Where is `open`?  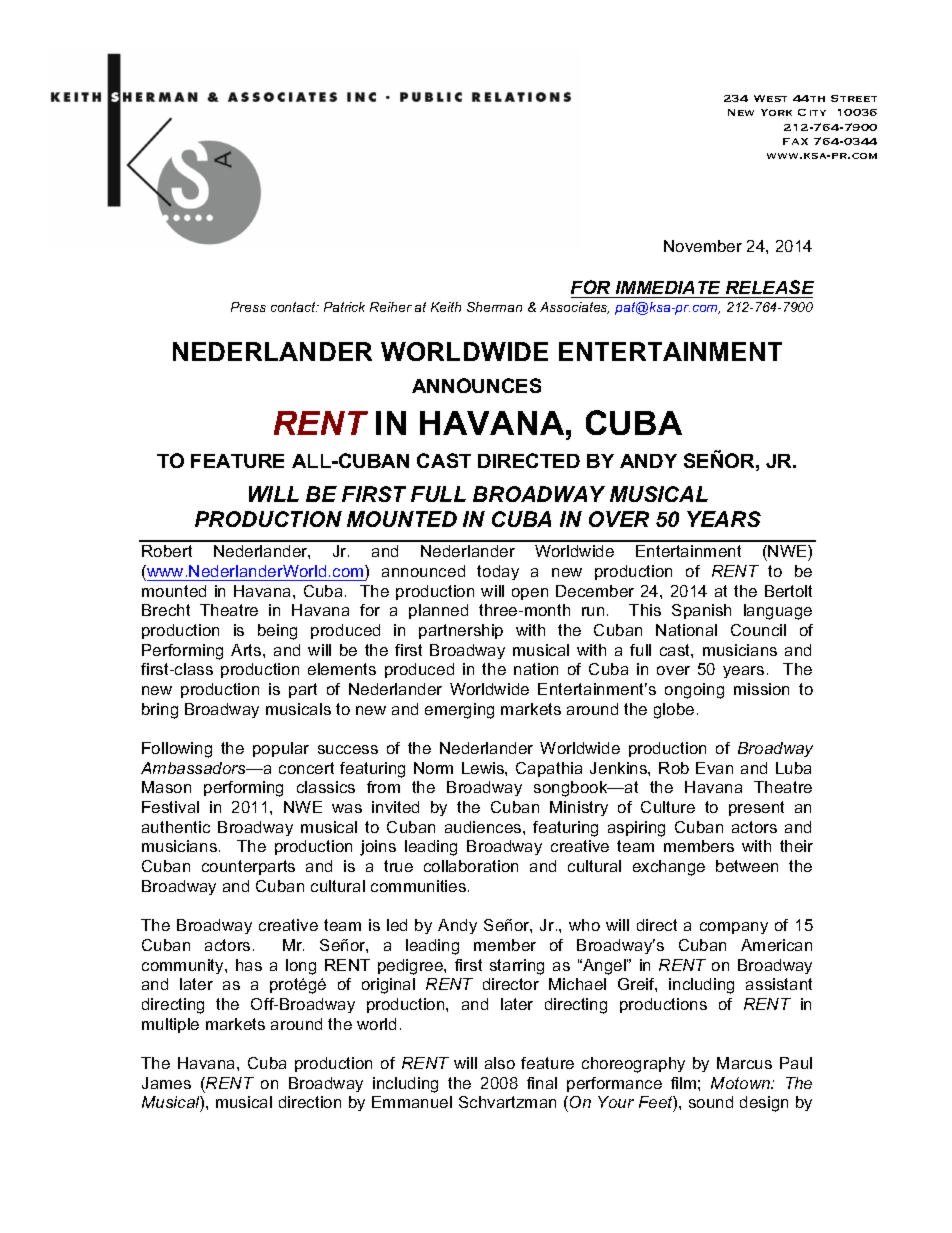
open is located at coordinates (530, 594).
